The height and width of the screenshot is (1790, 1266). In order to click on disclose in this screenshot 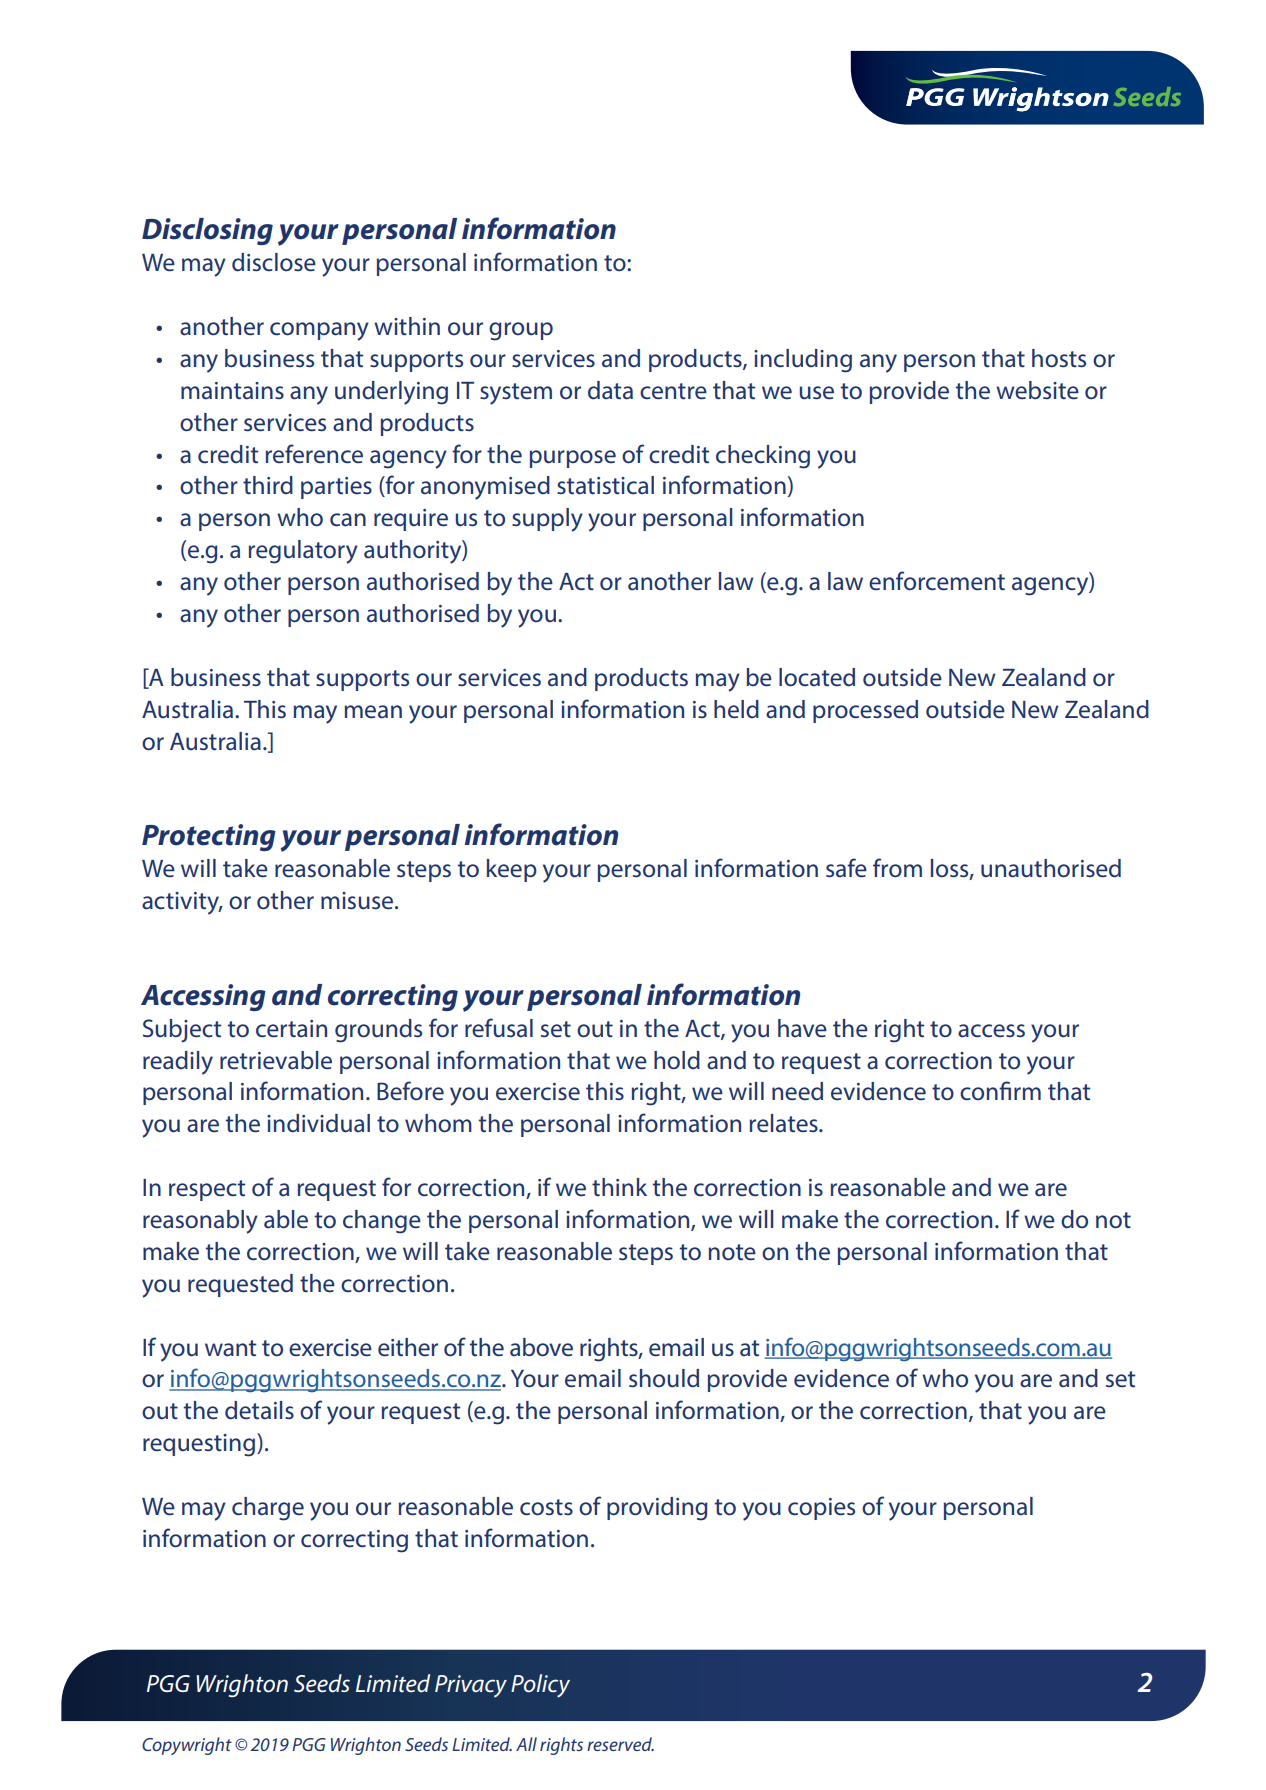, I will do `click(274, 262)`.
